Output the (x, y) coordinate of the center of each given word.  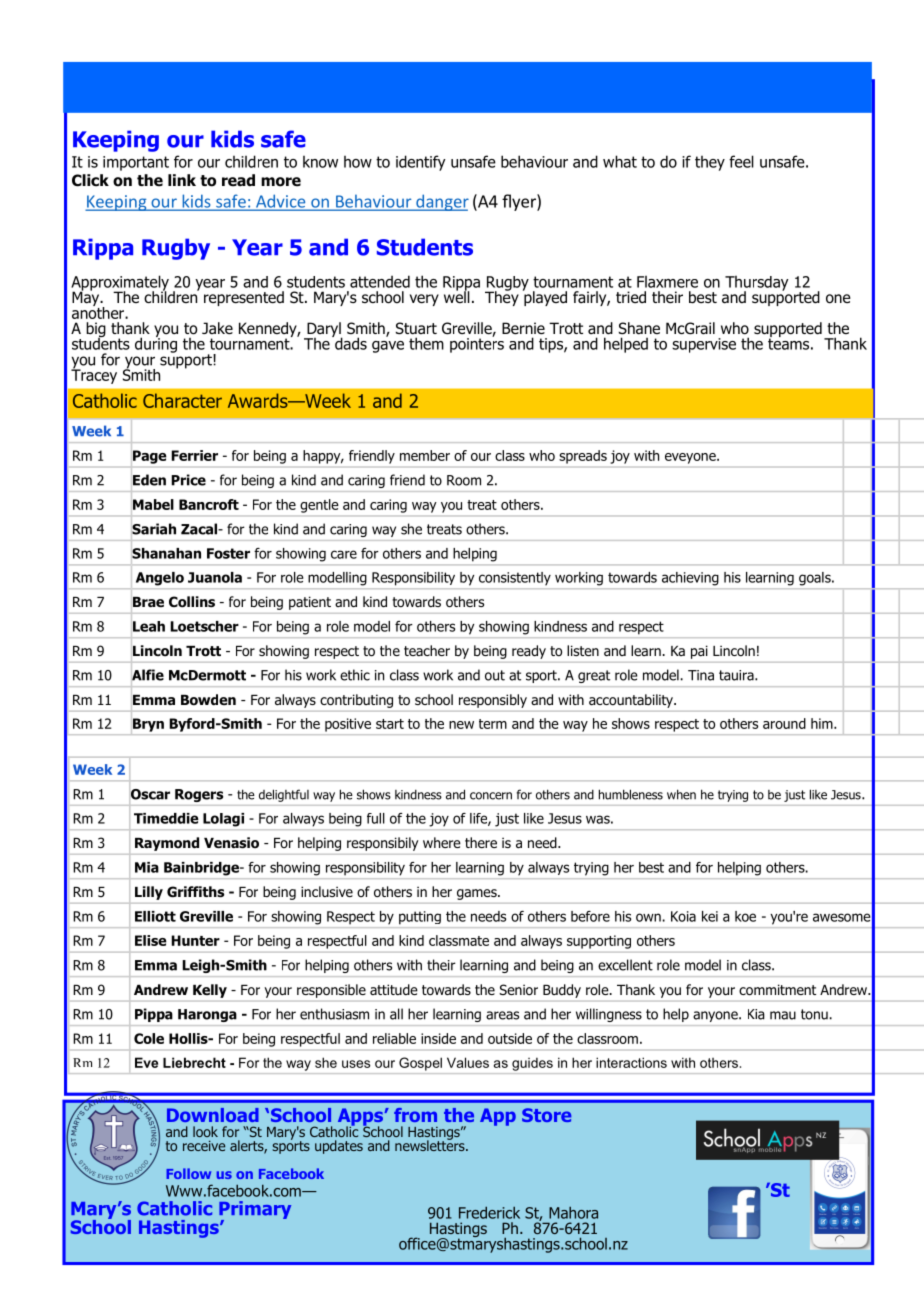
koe (745, 916)
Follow (188, 1173)
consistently (515, 578)
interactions (631, 1062)
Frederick (489, 1212)
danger (441, 202)
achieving (690, 579)
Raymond (167, 844)
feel (741, 161)
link (182, 180)
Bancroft (209, 504)
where (442, 842)
